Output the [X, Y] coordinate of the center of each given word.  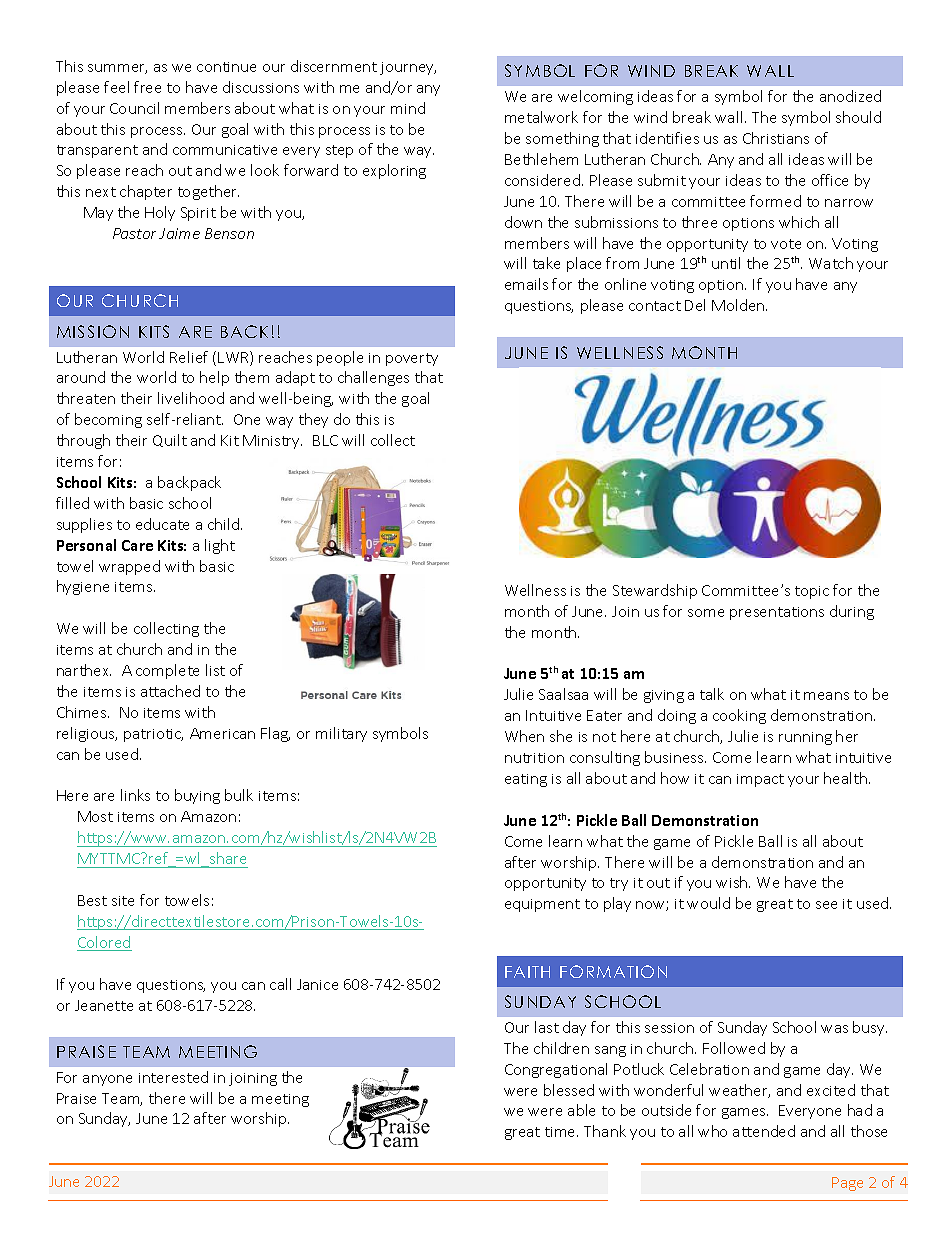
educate [162, 524]
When [524, 736]
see [826, 905]
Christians [776, 138]
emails [526, 284]
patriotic [153, 735]
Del [695, 305]
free [147, 87]
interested [173, 1077]
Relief [189, 357]
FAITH [527, 972]
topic [812, 592]
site [123, 901]
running [805, 738]
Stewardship [655, 591]
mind [408, 108]
